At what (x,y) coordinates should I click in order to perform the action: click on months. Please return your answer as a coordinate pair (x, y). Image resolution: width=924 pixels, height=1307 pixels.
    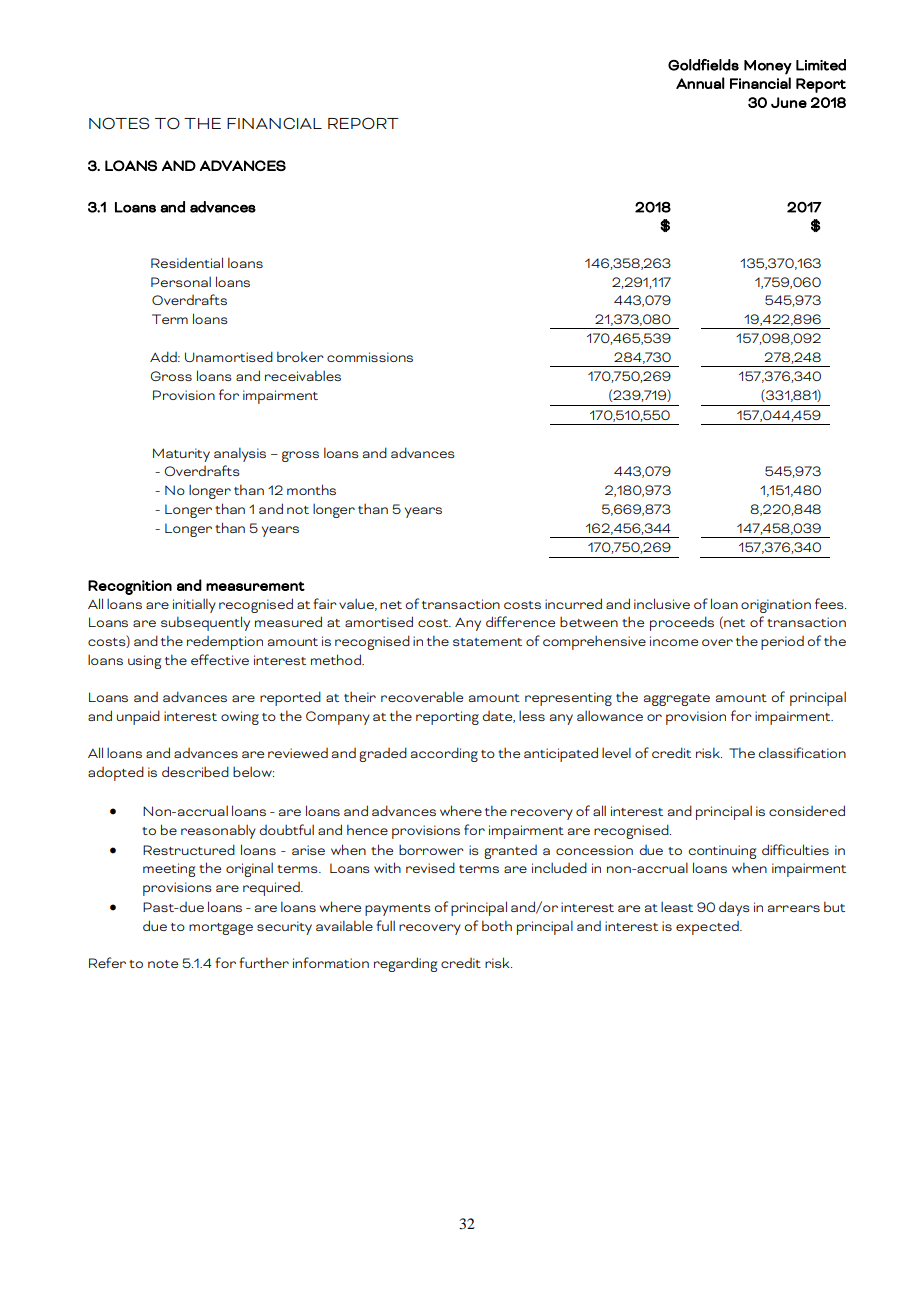
    Looking at the image, I should click on (311, 489).
